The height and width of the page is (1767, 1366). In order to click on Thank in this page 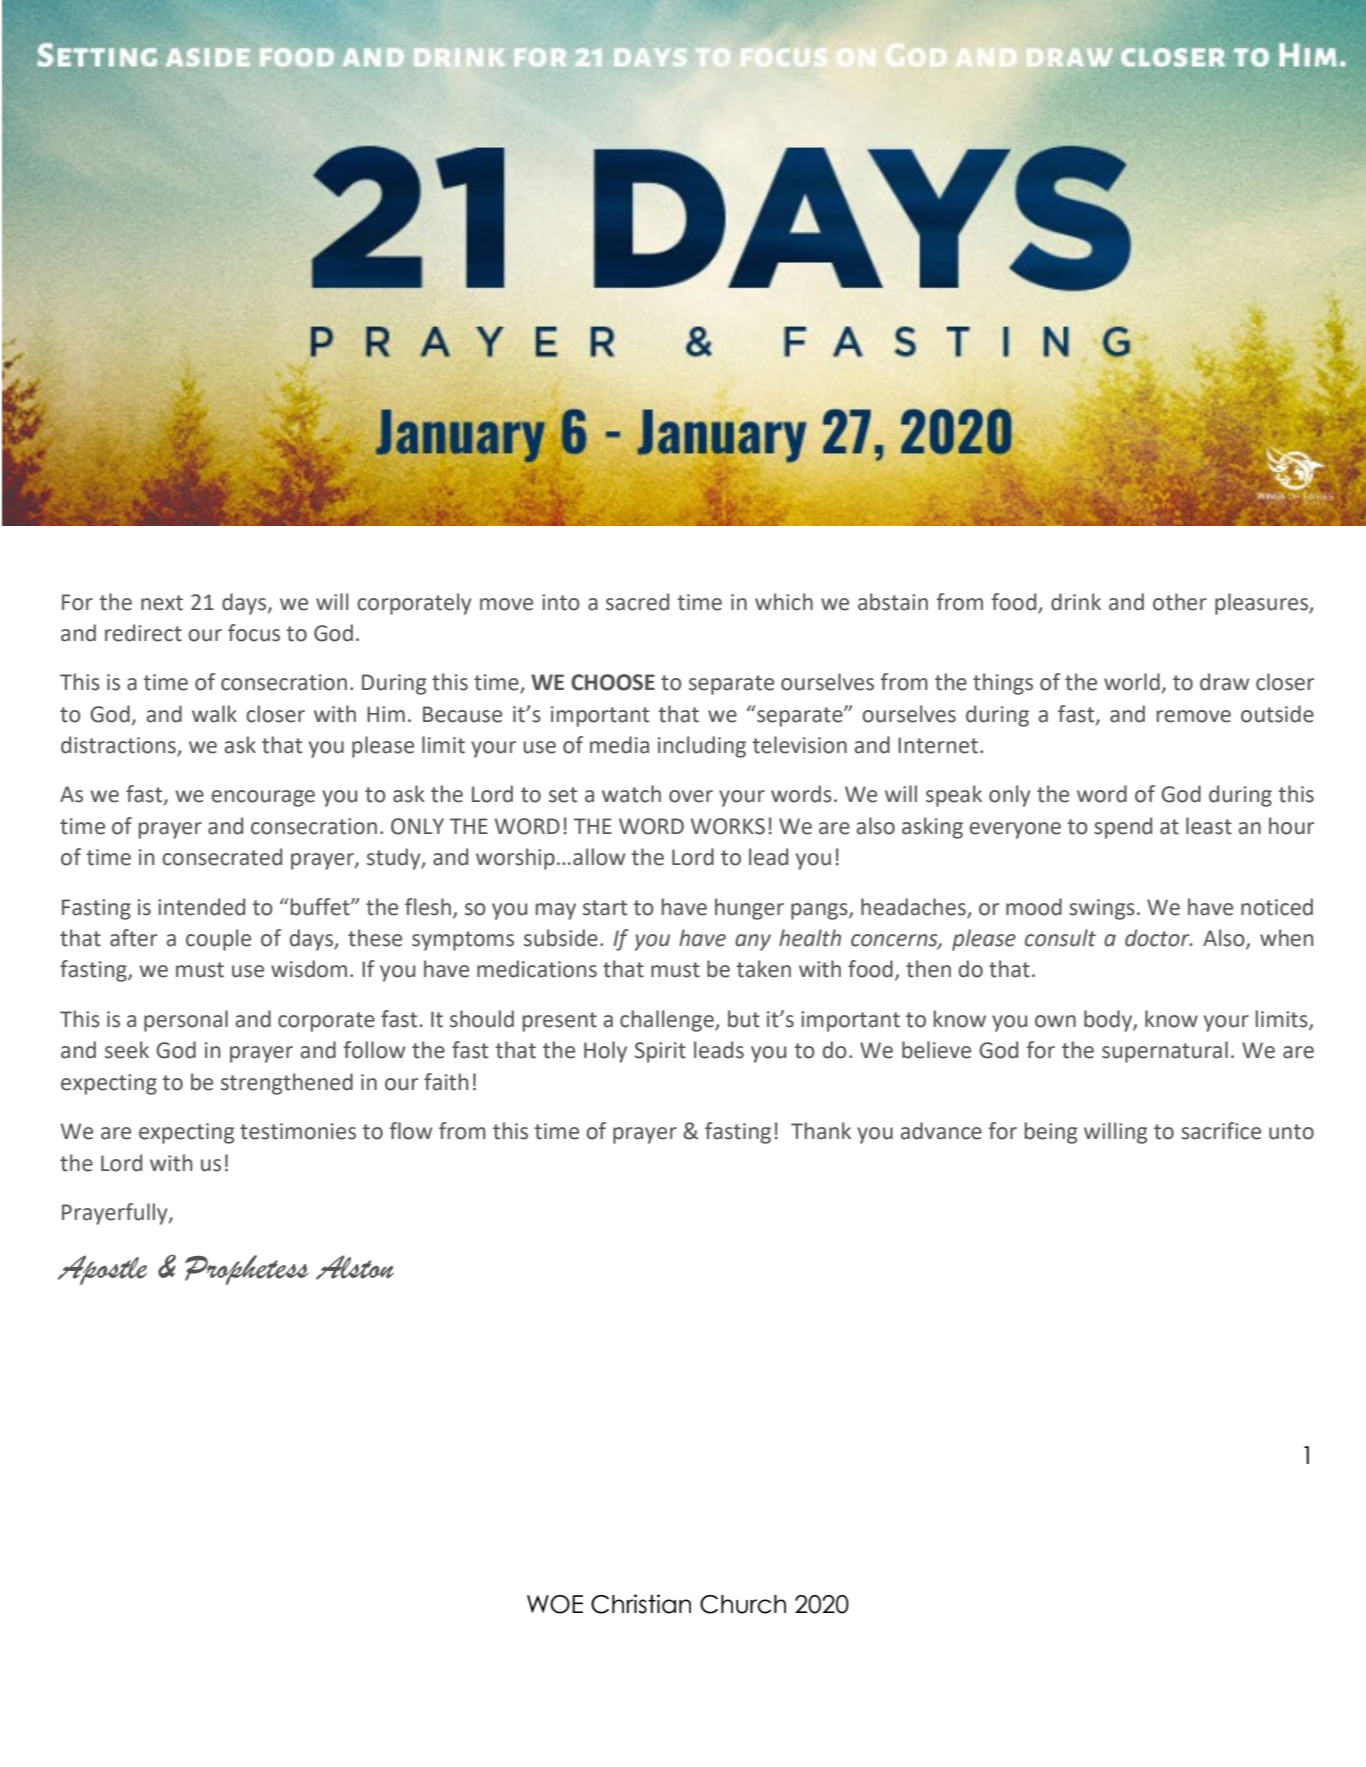, I will do `click(821, 1131)`.
